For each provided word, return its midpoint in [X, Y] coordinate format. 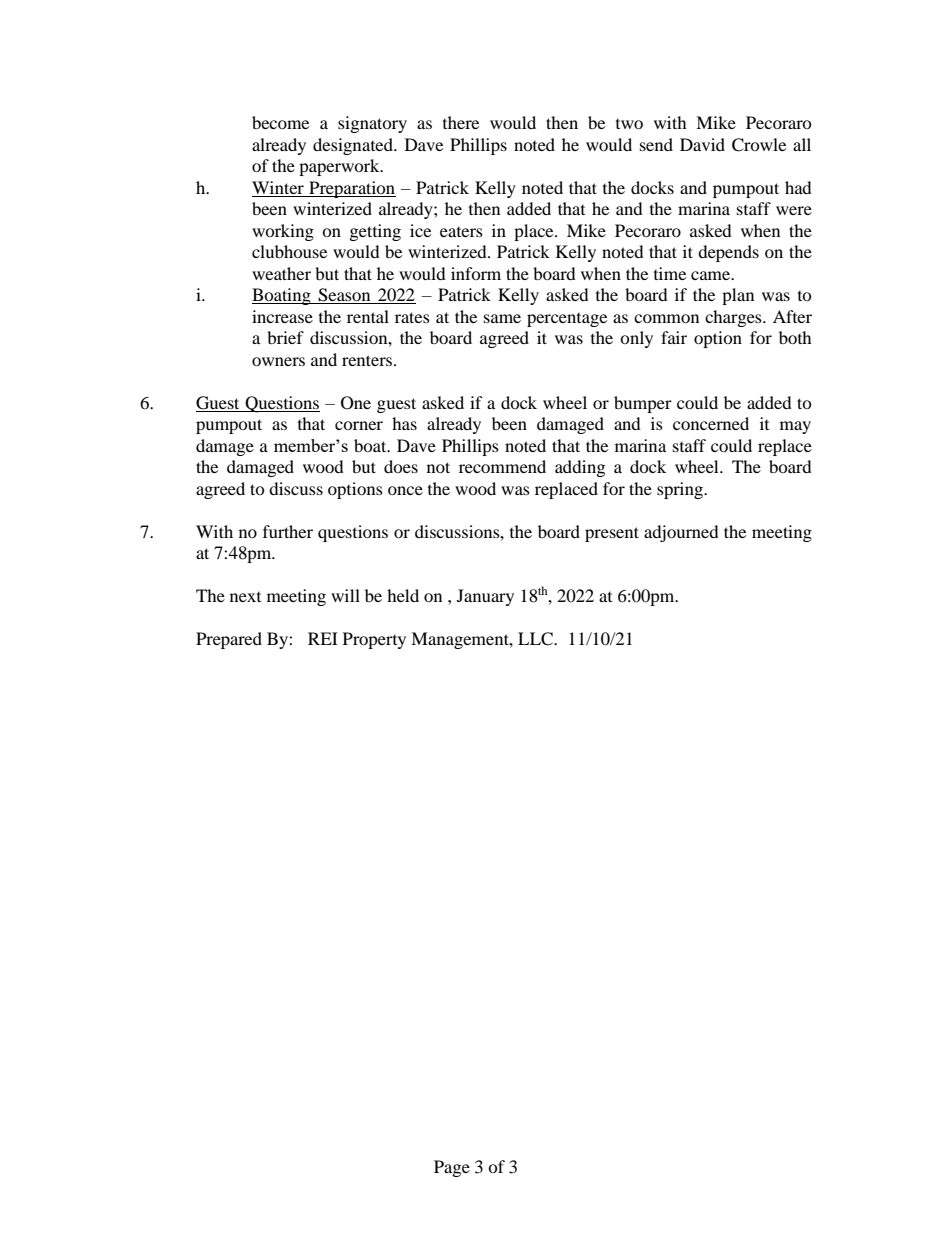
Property [374, 640]
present [612, 534]
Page [452, 1168]
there [461, 122]
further [288, 531]
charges [734, 318]
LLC [536, 639]
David [702, 144]
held [403, 595]
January [485, 597]
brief [285, 337]
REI [323, 638]
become [280, 122]
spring [681, 490]
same [502, 318]
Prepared [229, 640]
